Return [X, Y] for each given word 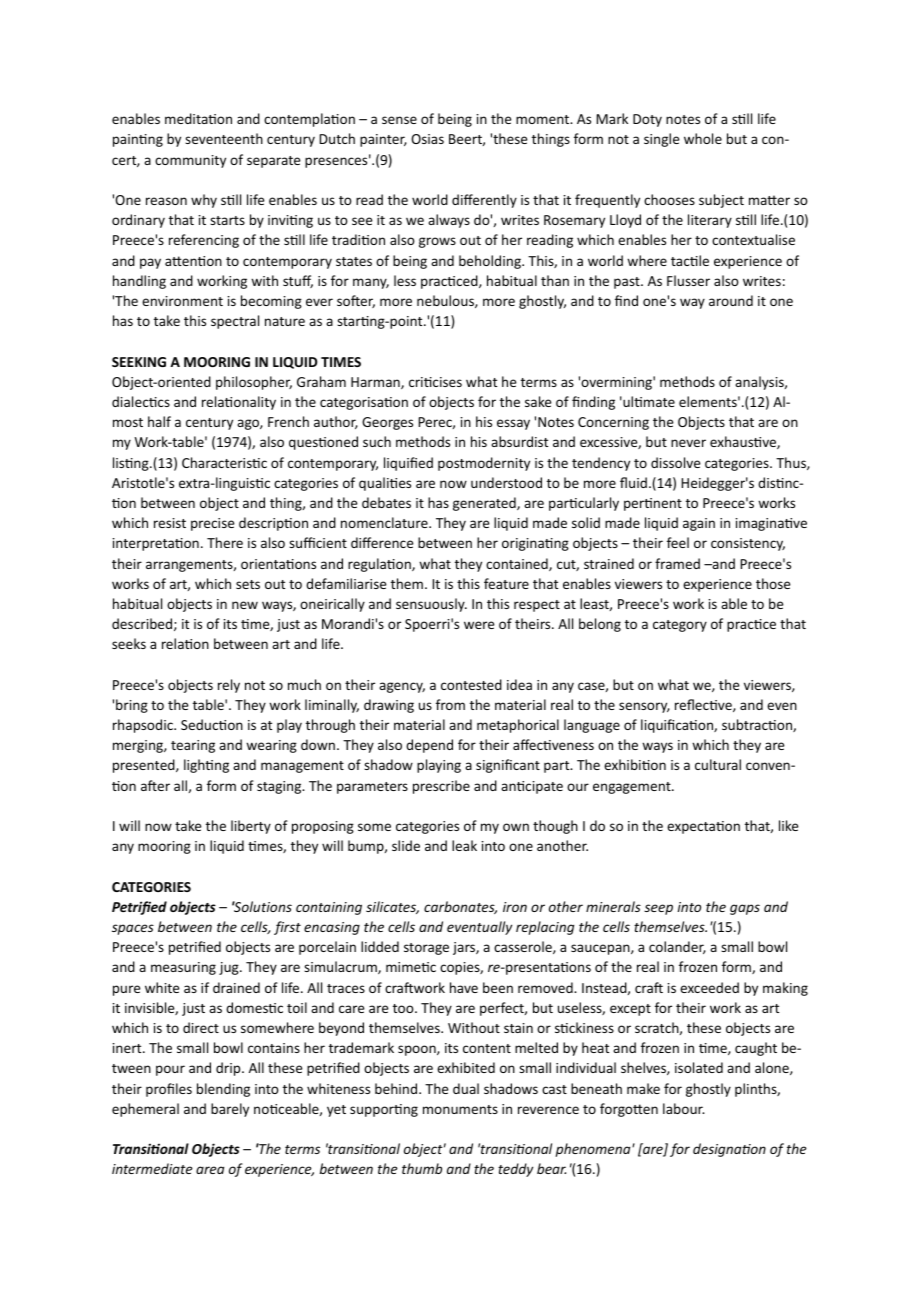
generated [485, 504]
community [190, 161]
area [210, 1170]
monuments [460, 1109]
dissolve [675, 462]
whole [703, 138]
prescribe [441, 787]
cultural [718, 764]
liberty [251, 827]
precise [212, 524]
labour [684, 1108]
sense [399, 120]
